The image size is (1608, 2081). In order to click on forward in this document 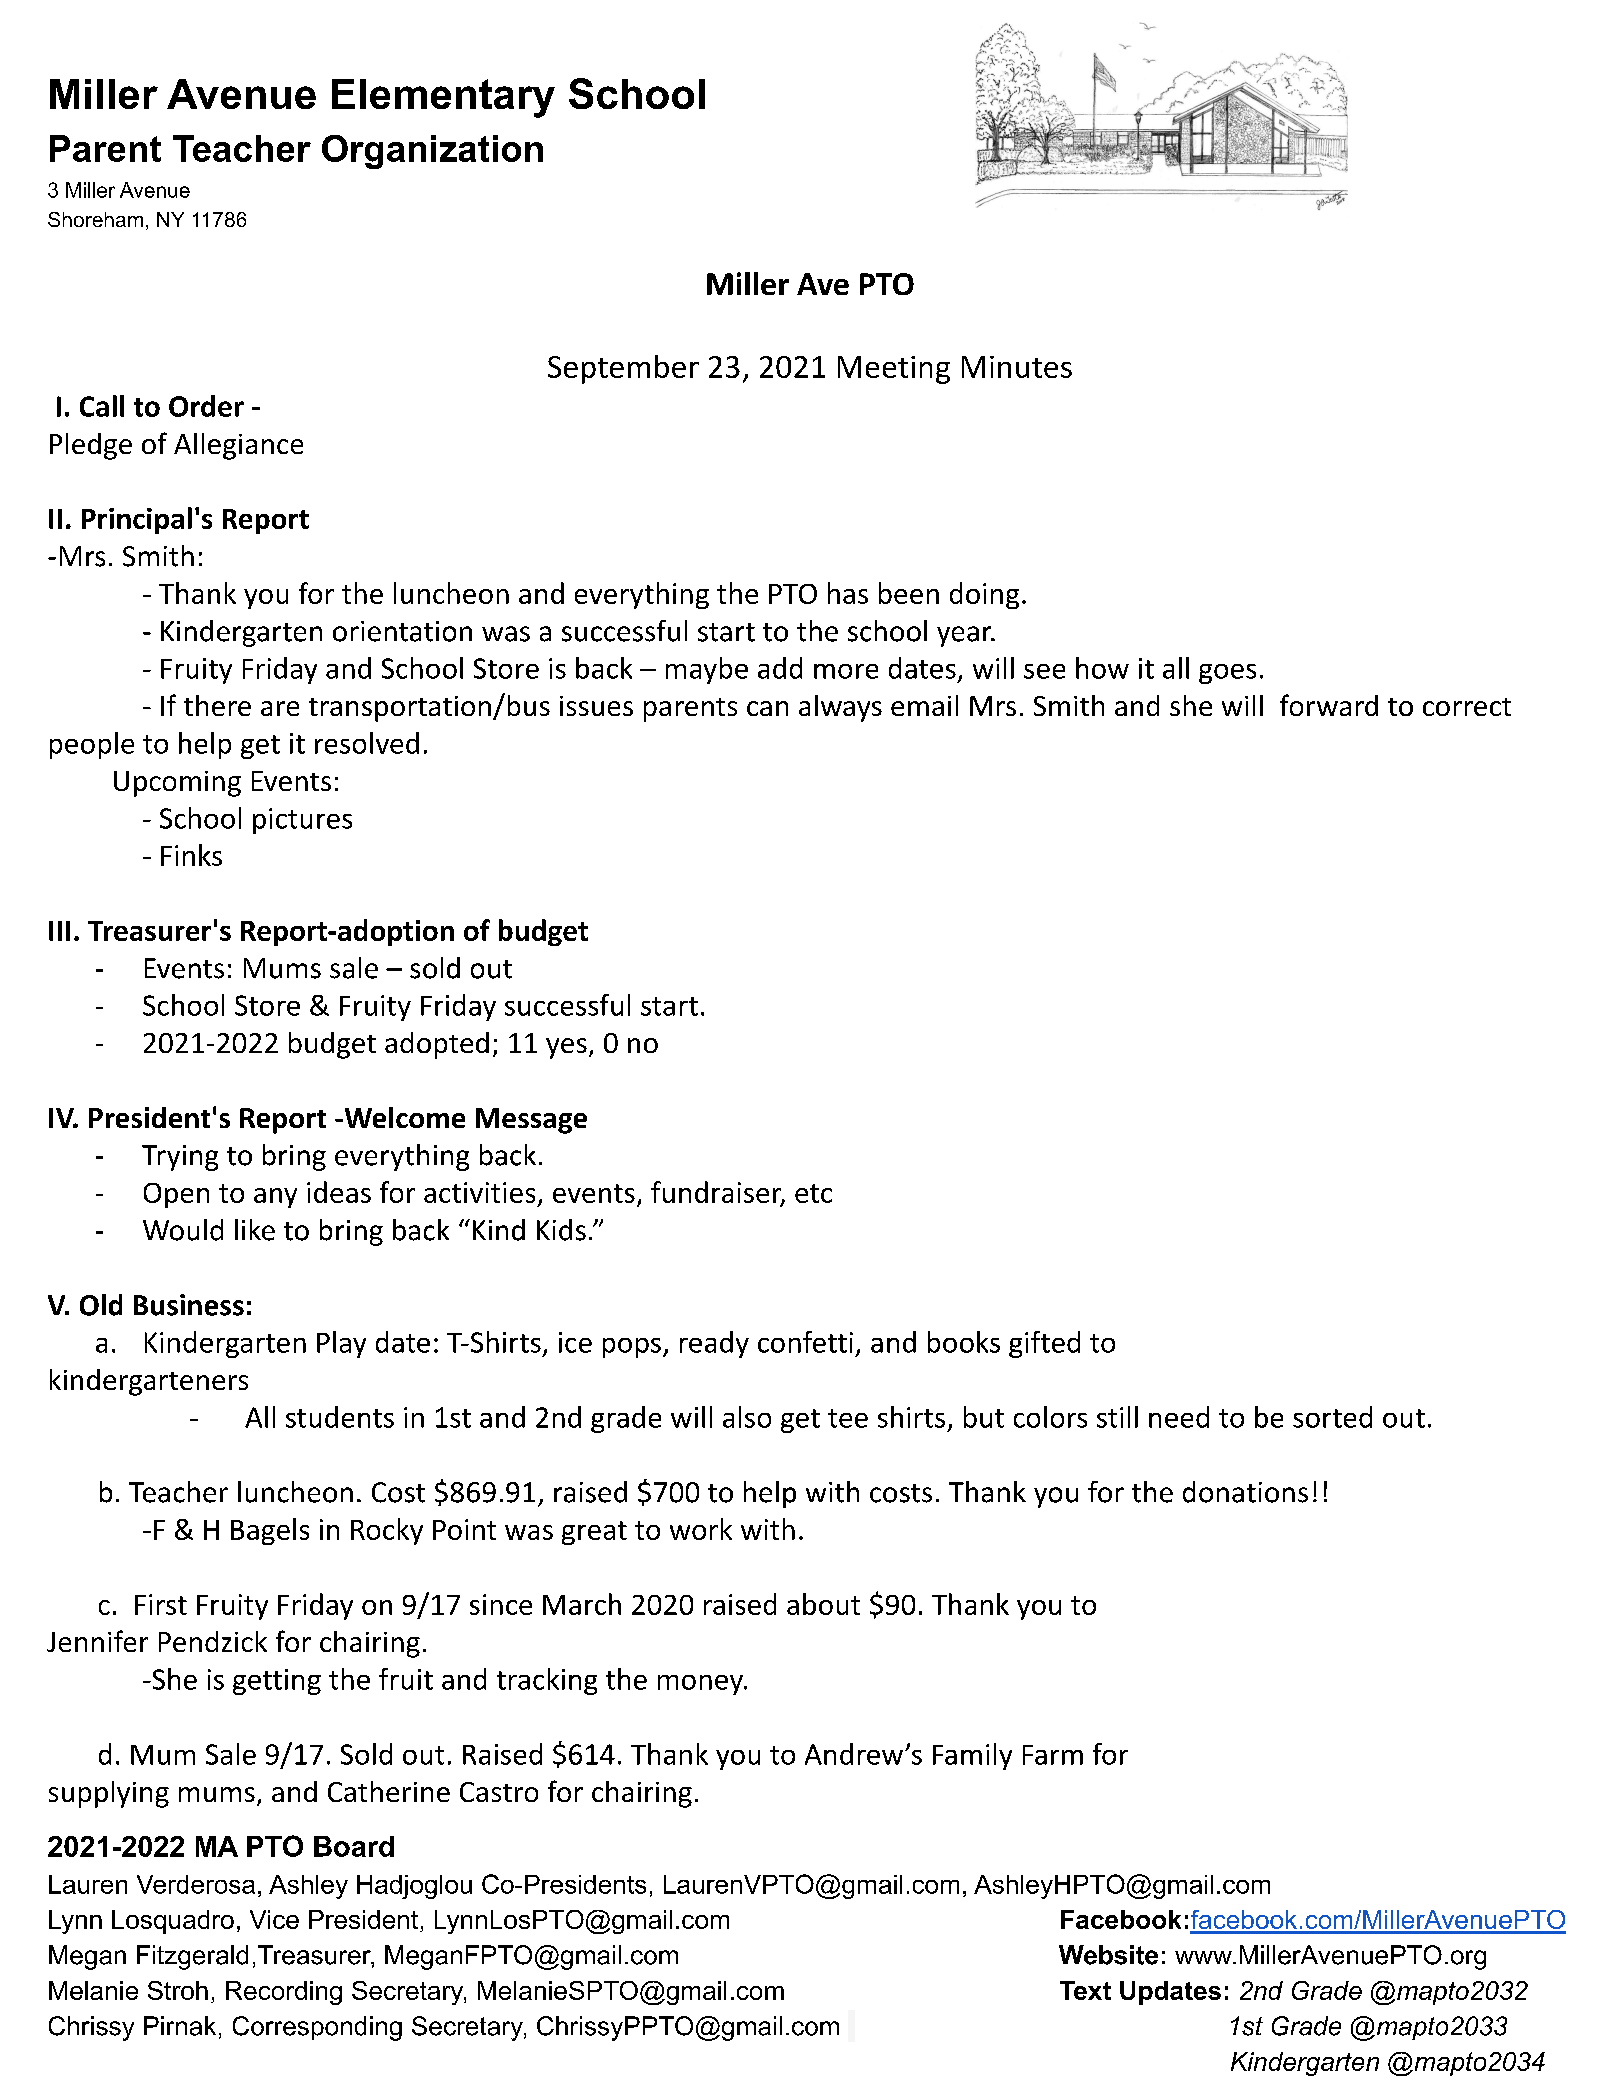, I will do `click(1329, 705)`.
